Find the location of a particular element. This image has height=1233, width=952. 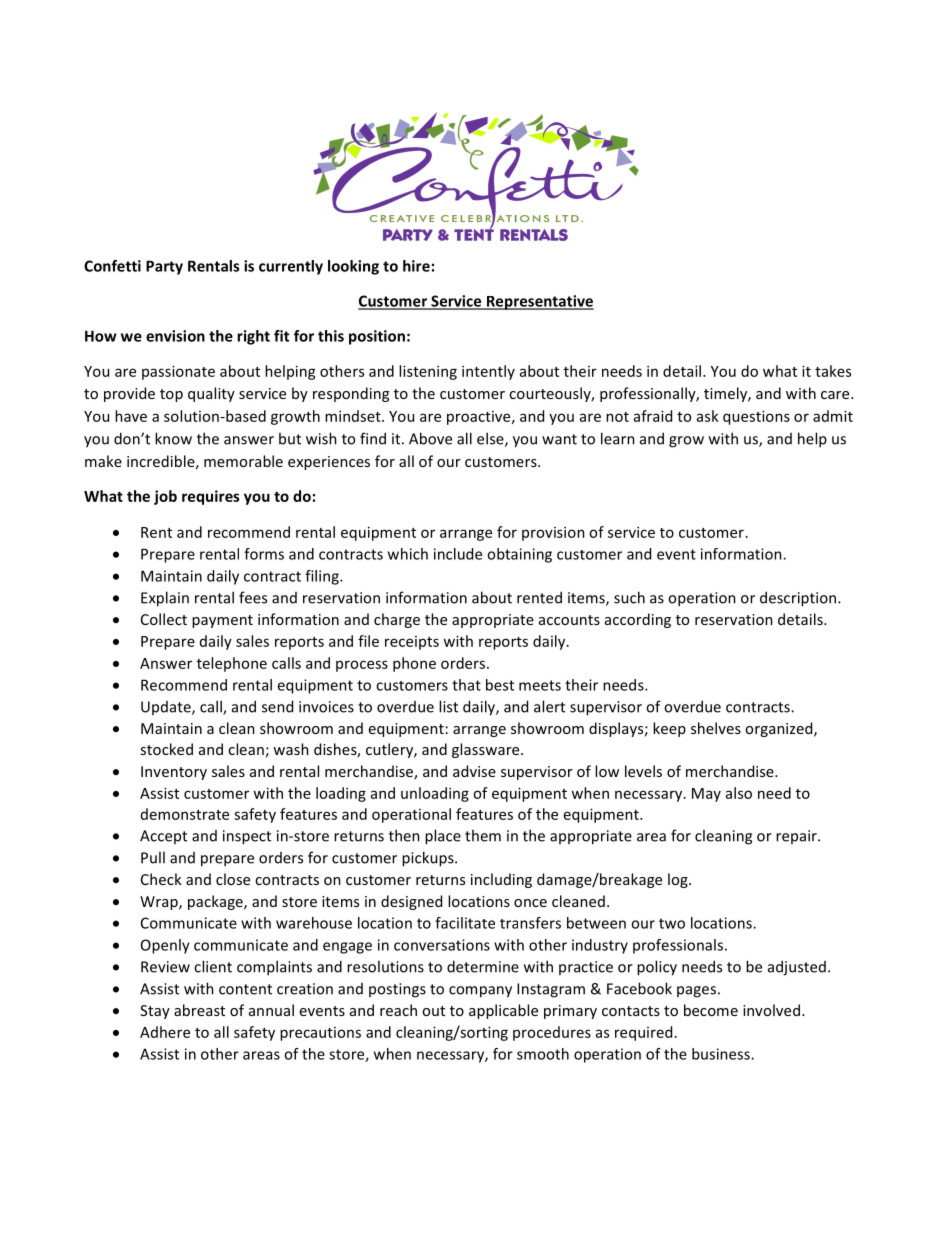

Adhere is located at coordinates (165, 1032).
